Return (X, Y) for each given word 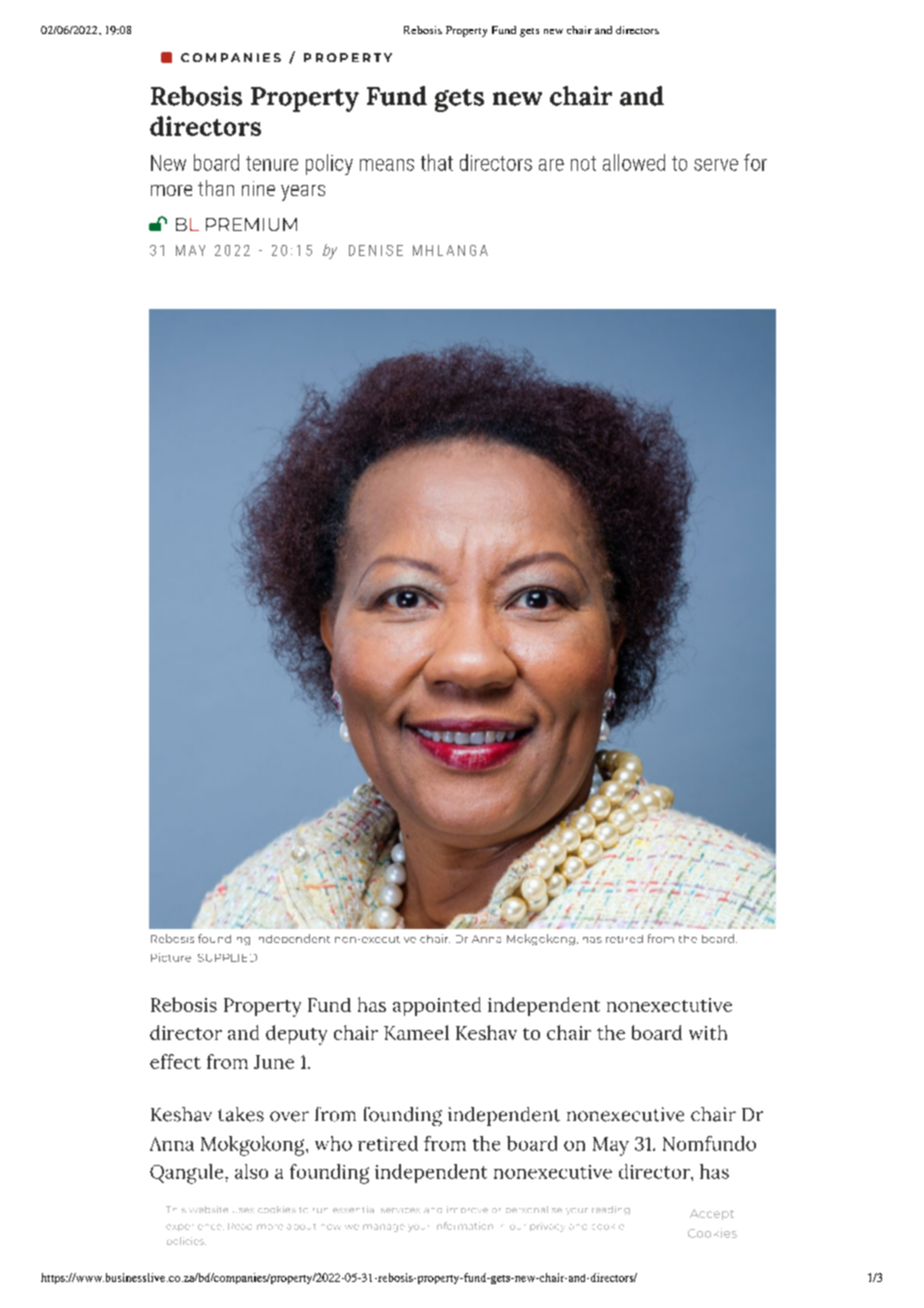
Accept (712, 1214)
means (387, 165)
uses (243, 1210)
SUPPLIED (227, 958)
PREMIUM (251, 224)
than (216, 188)
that (437, 162)
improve (467, 1209)
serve (716, 165)
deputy (296, 1035)
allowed (634, 162)
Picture (171, 957)
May (611, 1146)
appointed (437, 1006)
